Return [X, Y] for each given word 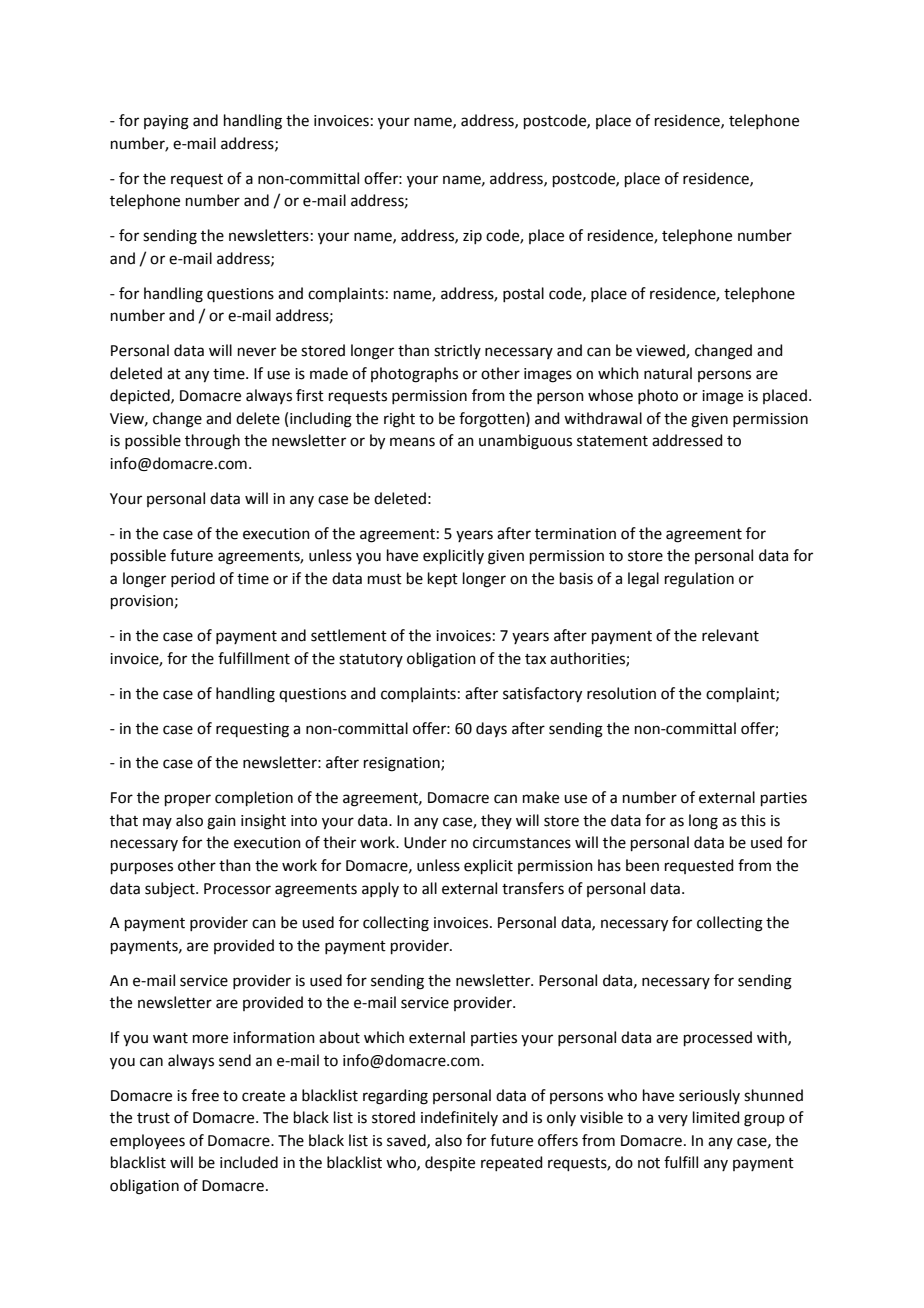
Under [425, 842]
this [753, 820]
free [205, 1095]
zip [472, 237]
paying [166, 122]
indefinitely [459, 1118]
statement [612, 441]
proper [188, 800]
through [212, 442]
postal [523, 294]
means [412, 442]
